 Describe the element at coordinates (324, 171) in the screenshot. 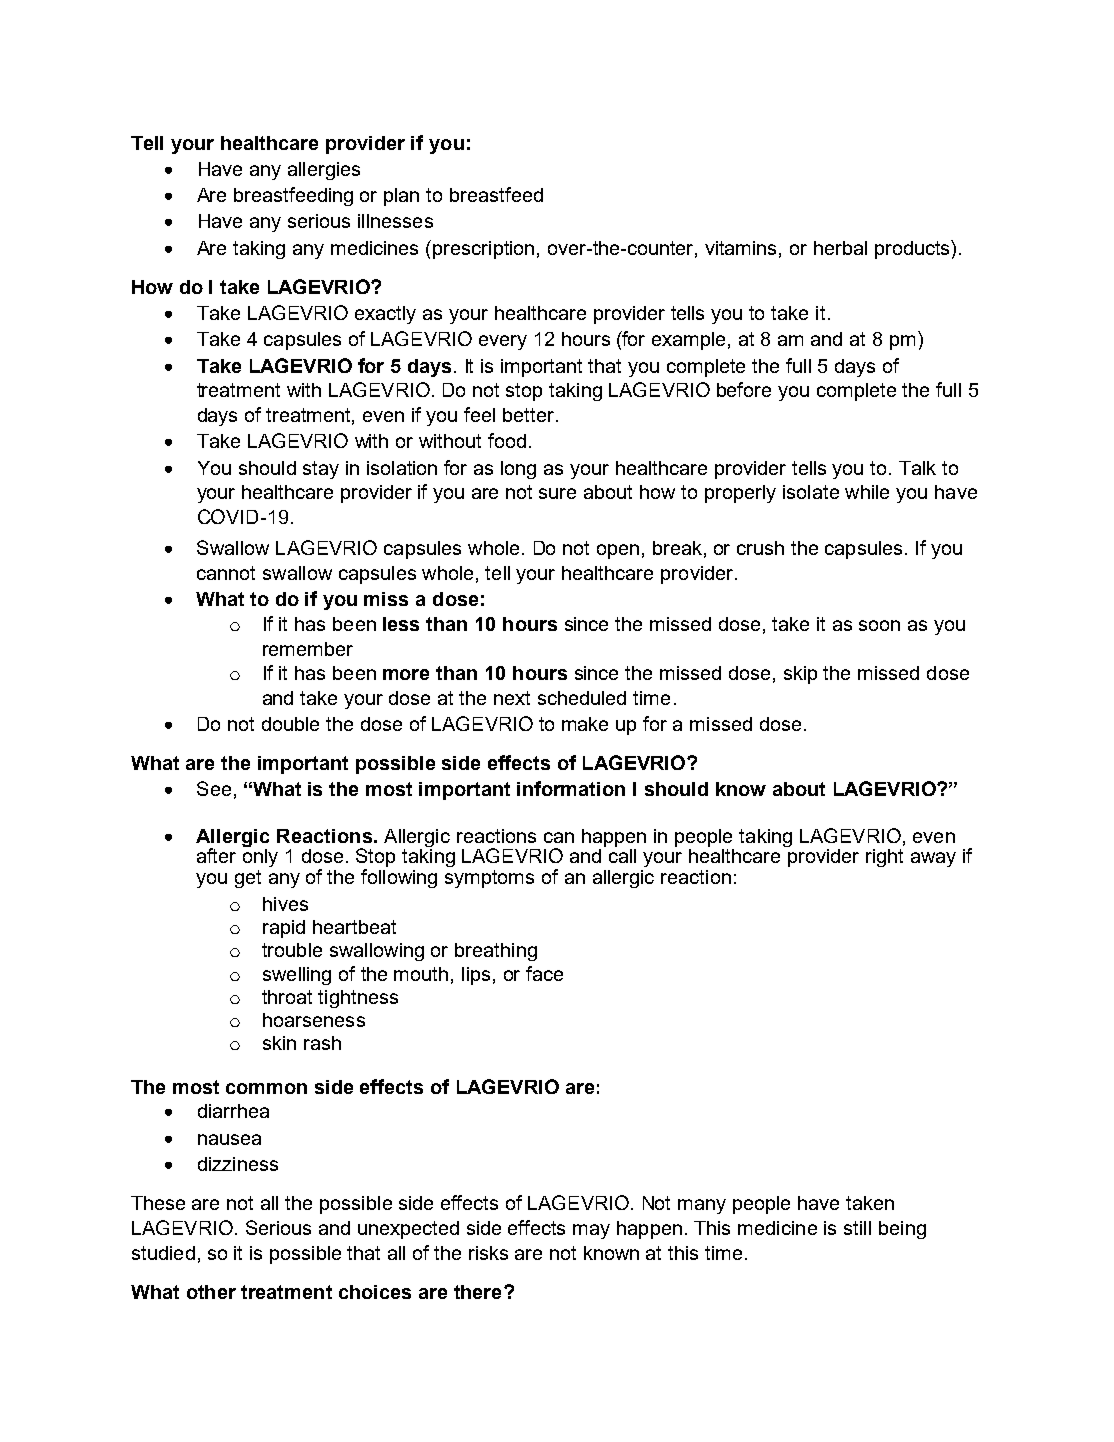

I see `allergies` at that location.
